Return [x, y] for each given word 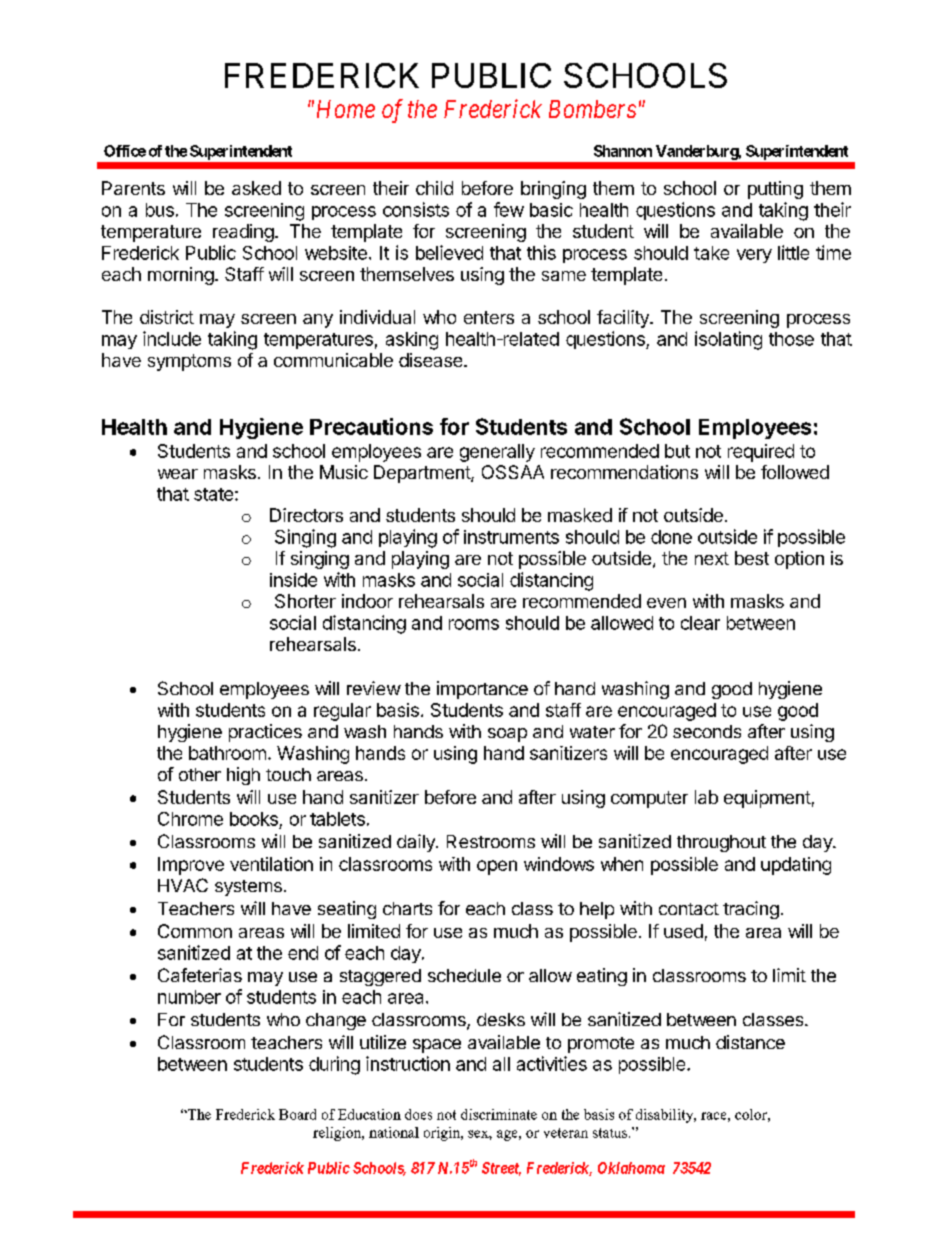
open [497, 867]
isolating [728, 340]
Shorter [305, 601]
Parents [133, 188]
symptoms [189, 362]
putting [775, 190]
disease [432, 360]
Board [297, 1114]
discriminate [499, 1114]
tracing [751, 910]
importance [482, 690]
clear [700, 623]
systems [248, 888]
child [434, 188]
